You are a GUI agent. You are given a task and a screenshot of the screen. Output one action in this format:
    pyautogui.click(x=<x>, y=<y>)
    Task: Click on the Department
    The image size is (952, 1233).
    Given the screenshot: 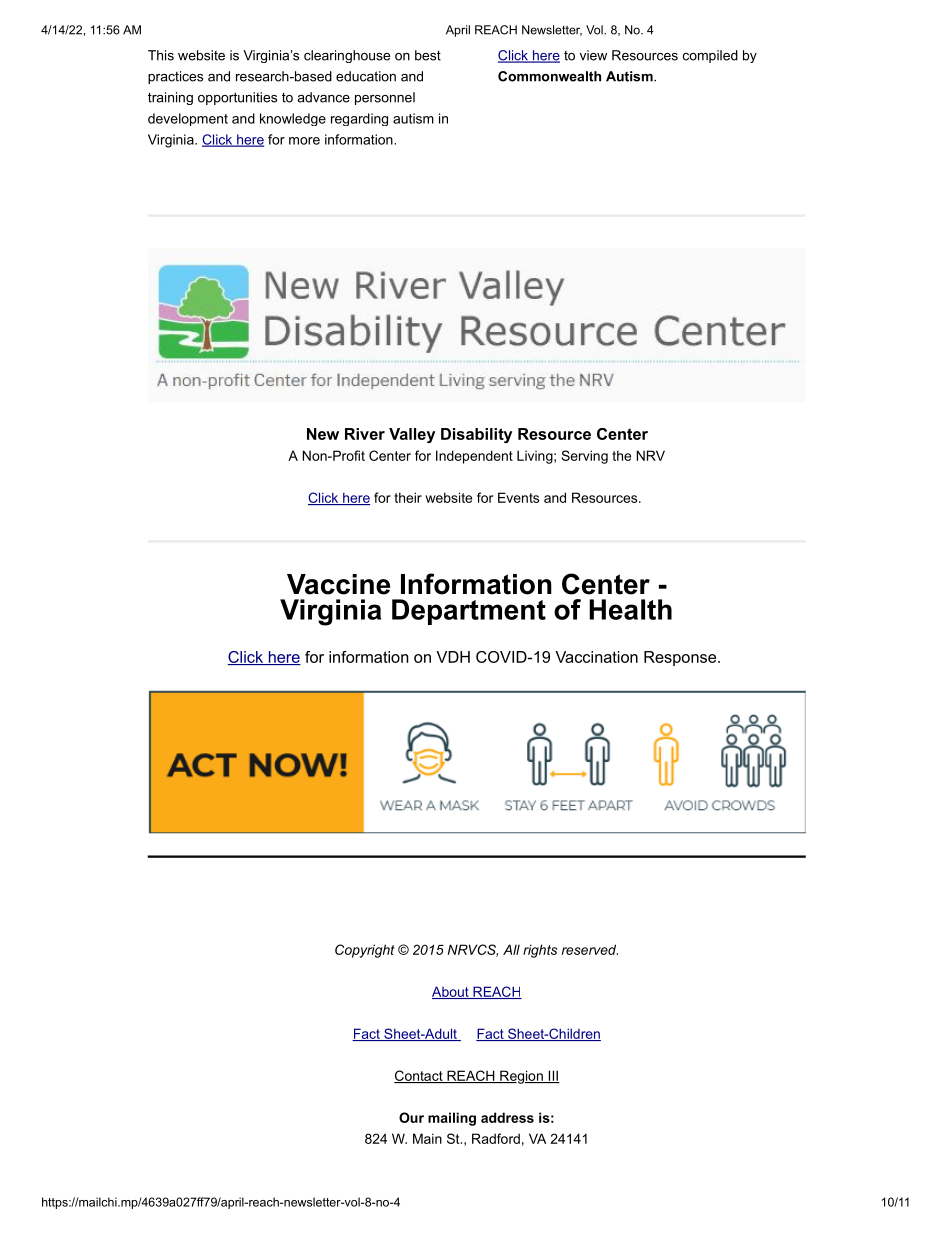 What is the action you would take?
    pyautogui.click(x=469, y=612)
